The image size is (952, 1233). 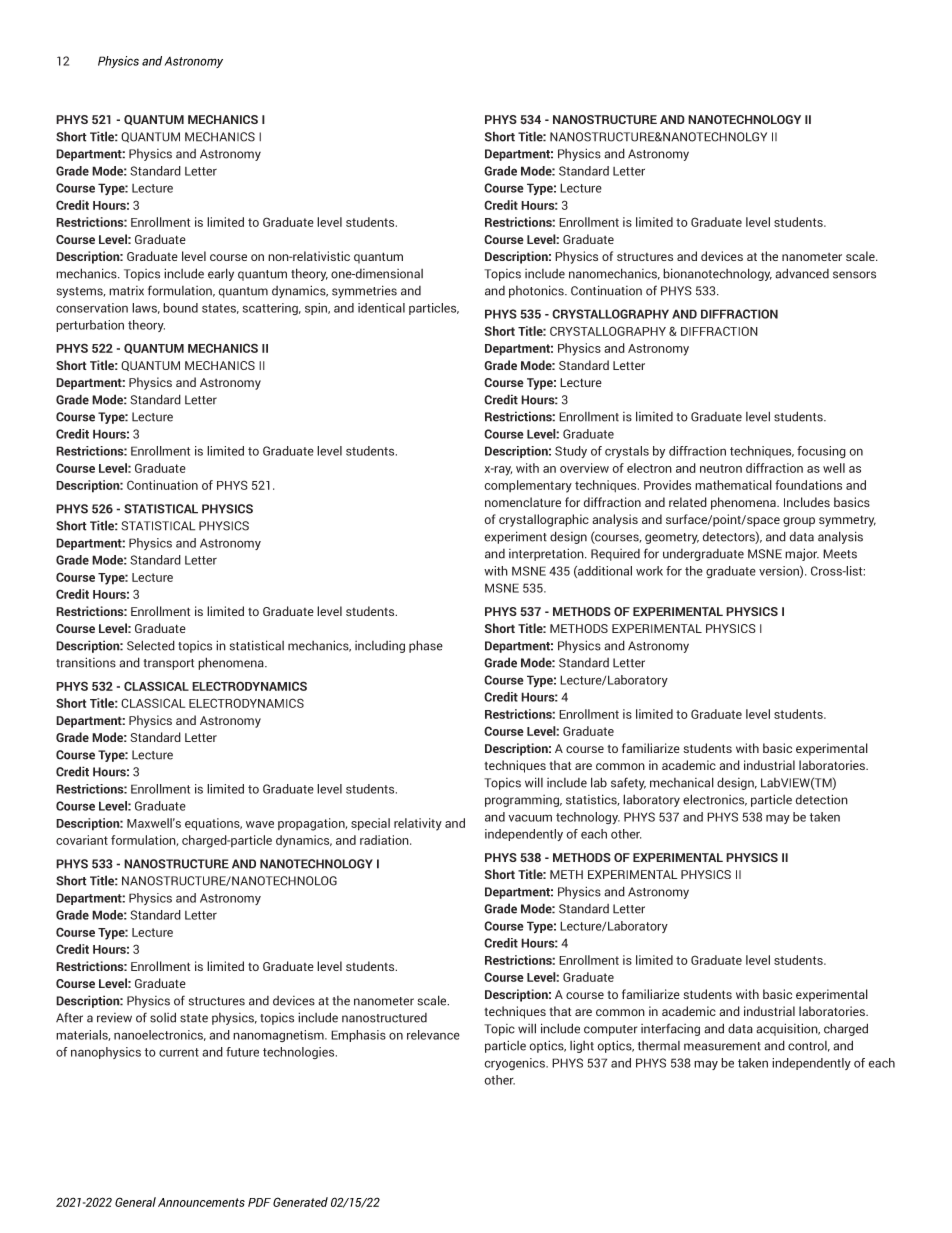 I want to click on Generated, so click(x=300, y=1202).
